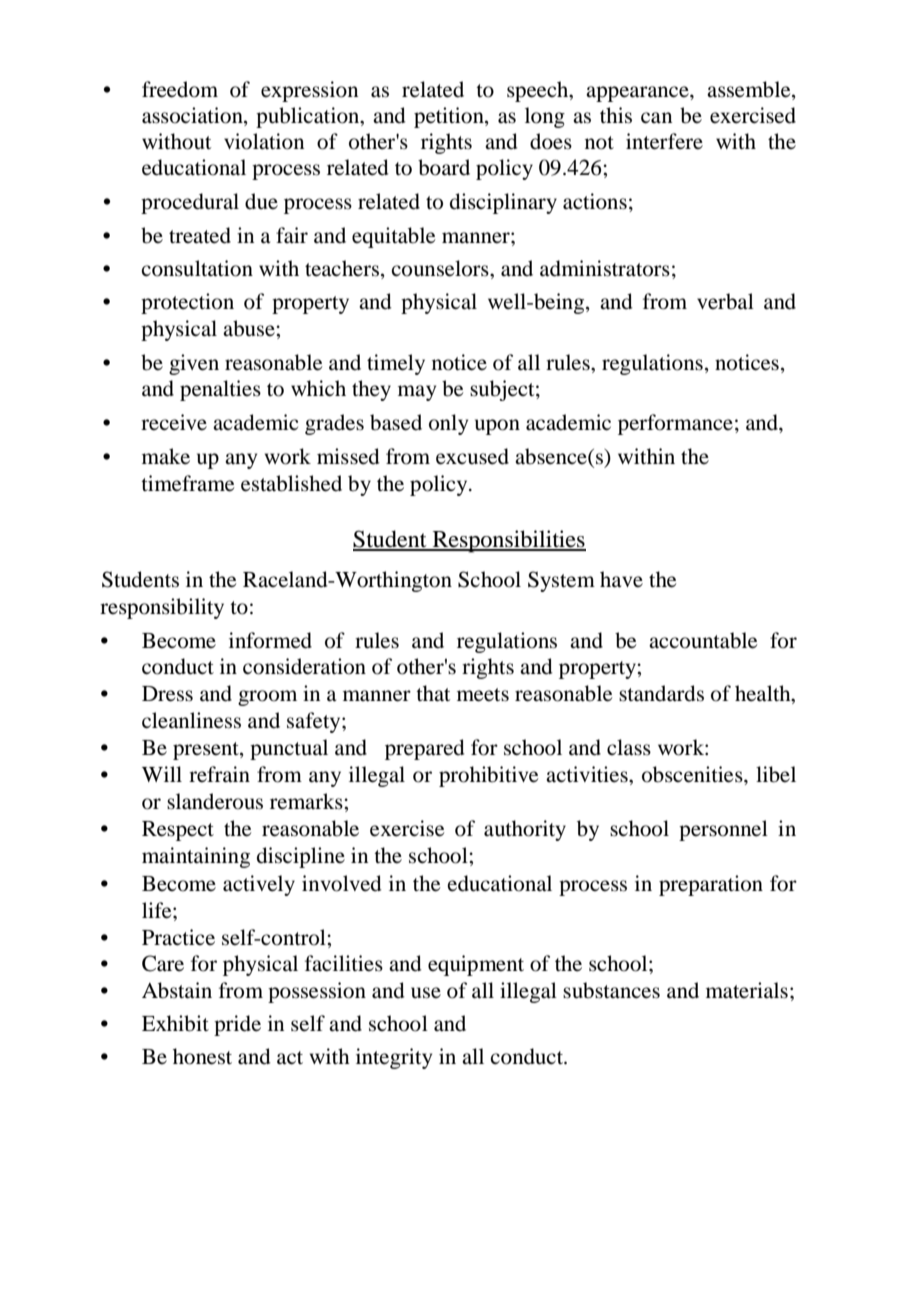 The width and height of the screenshot is (905, 1316). I want to click on have, so click(621, 579).
